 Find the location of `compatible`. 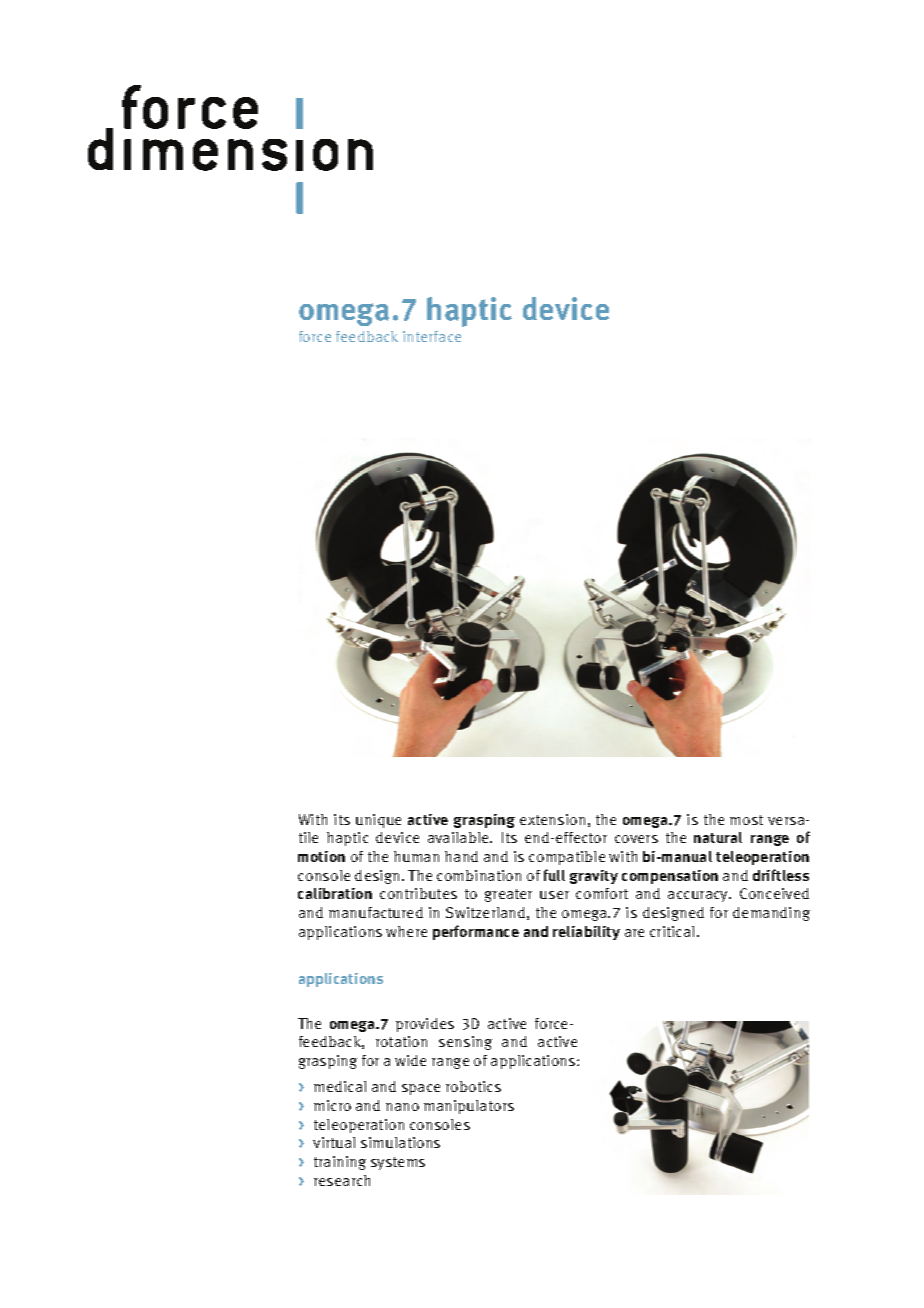

compatible is located at coordinates (567, 858).
